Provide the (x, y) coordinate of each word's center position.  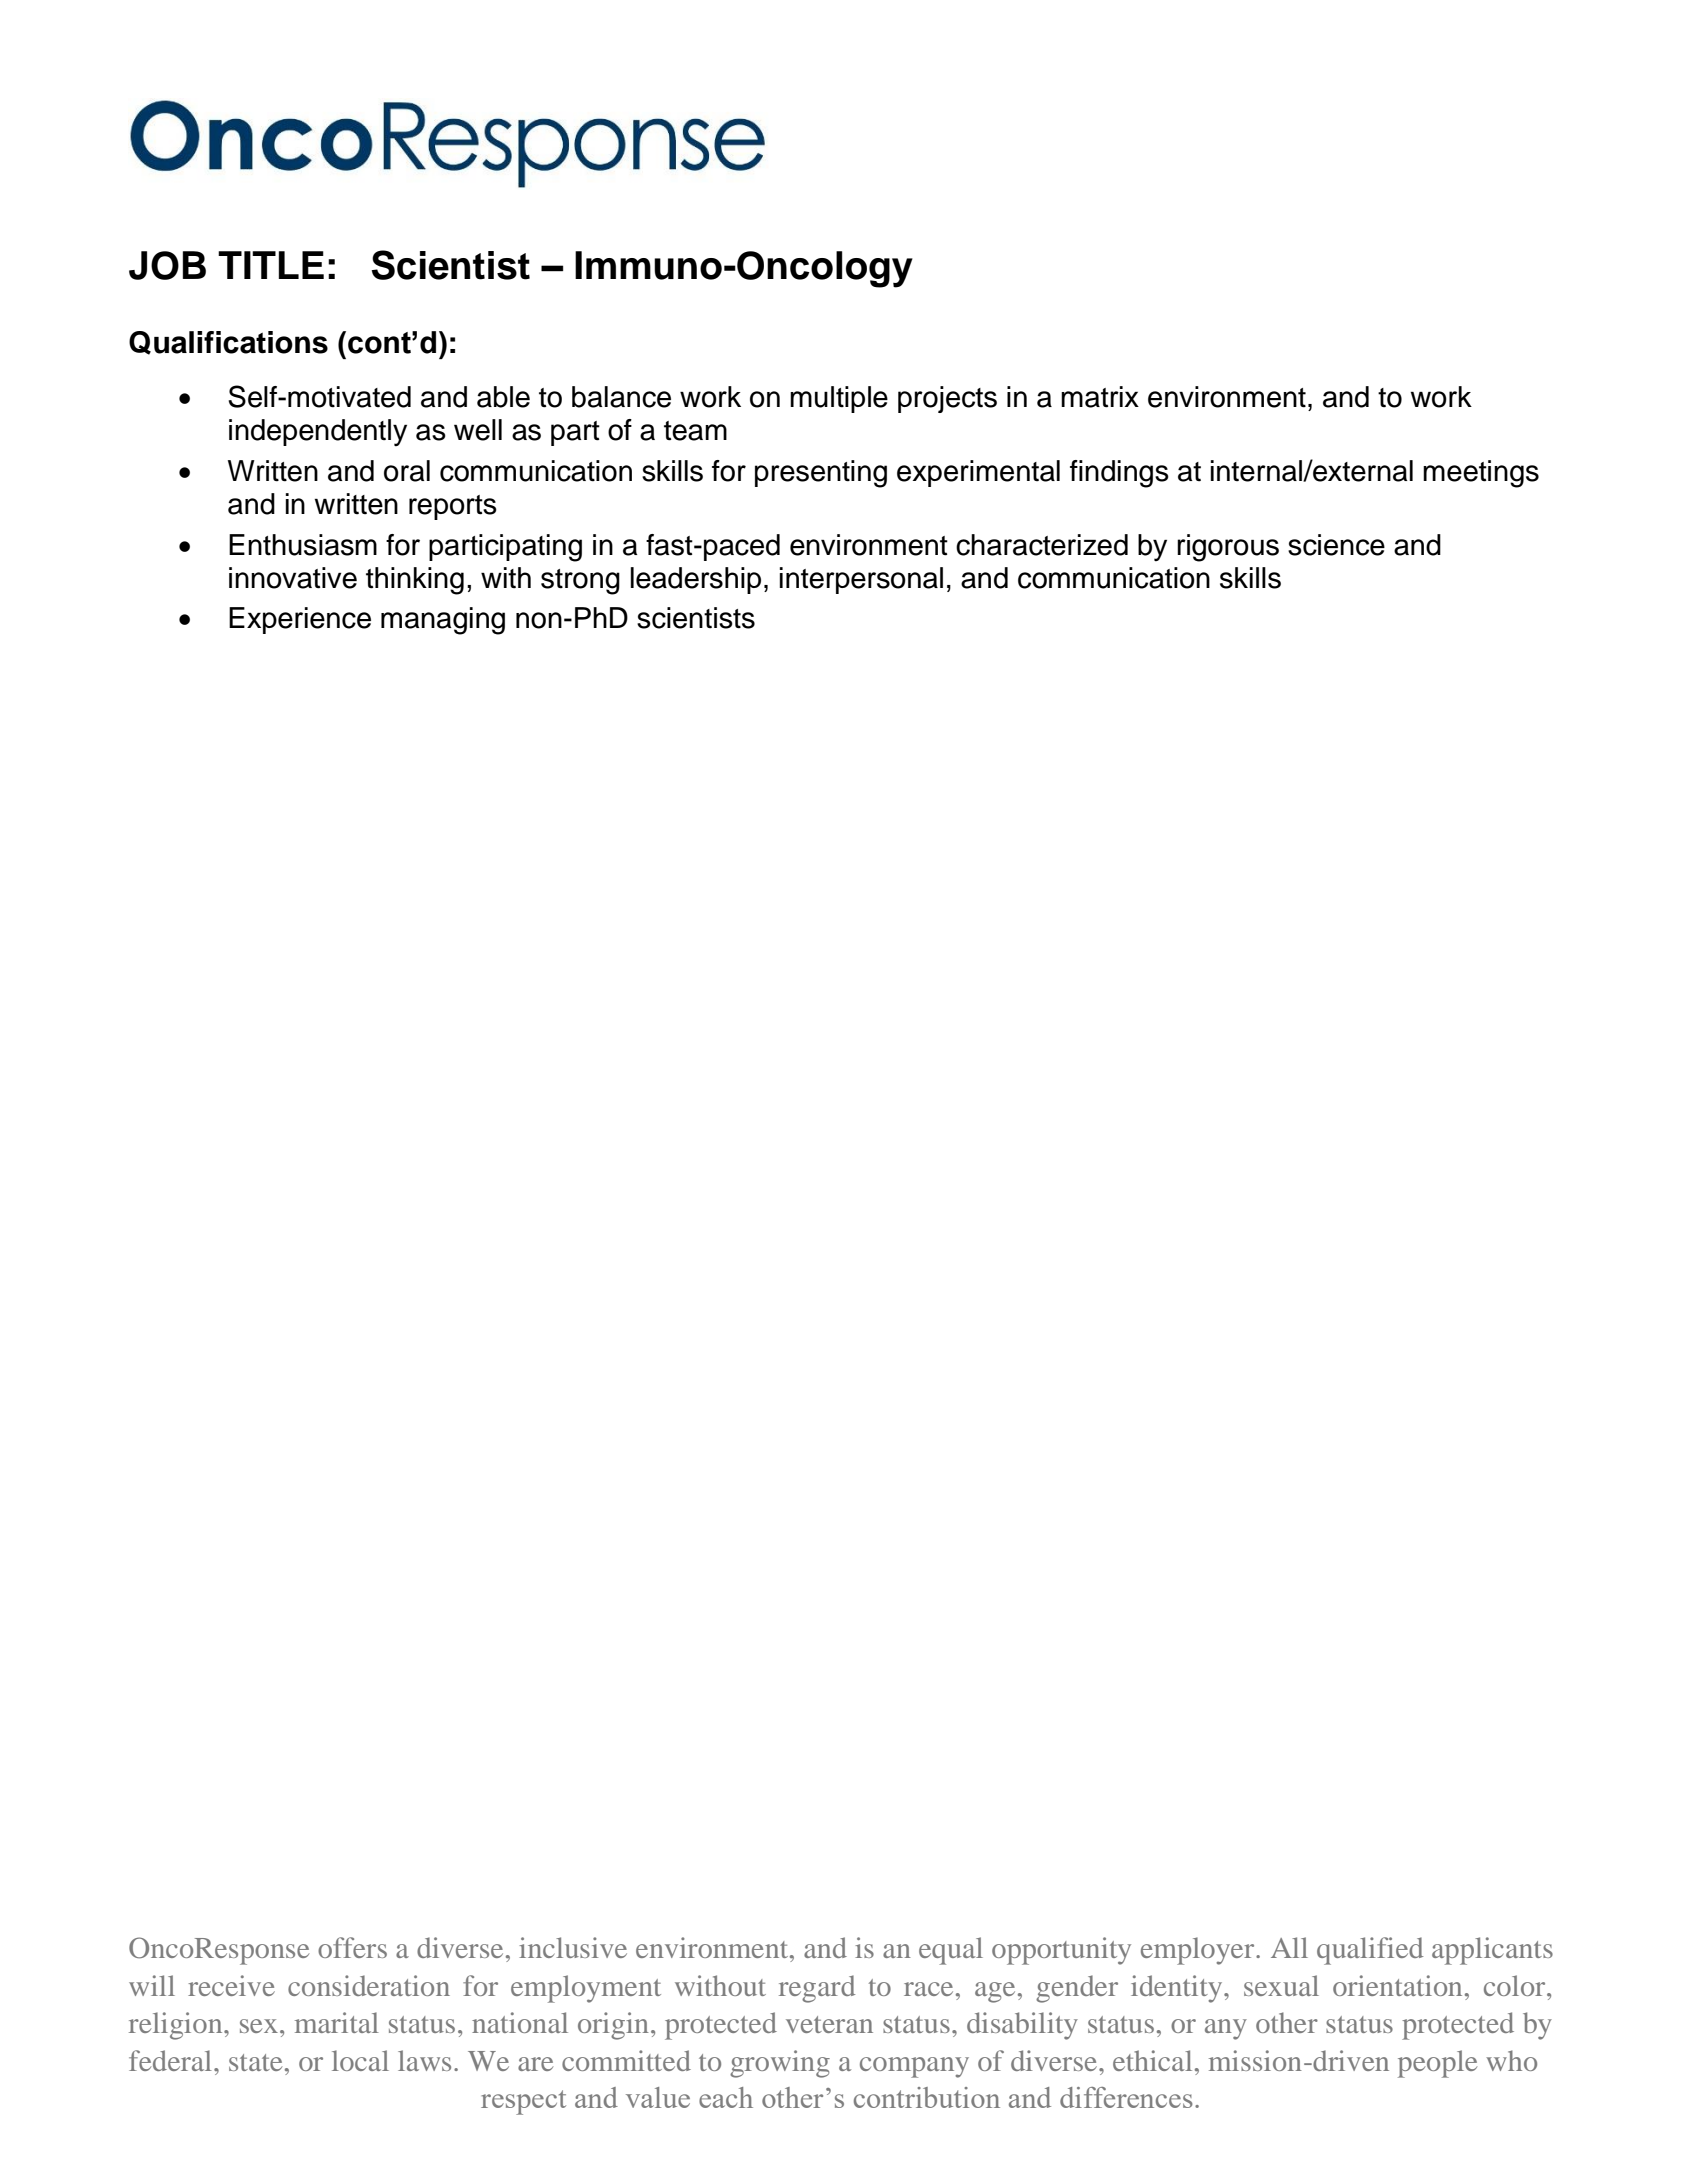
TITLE (271, 265)
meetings (1481, 474)
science (1336, 545)
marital (337, 2022)
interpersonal (861, 580)
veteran (829, 2024)
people (1437, 2064)
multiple (839, 399)
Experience (300, 620)
